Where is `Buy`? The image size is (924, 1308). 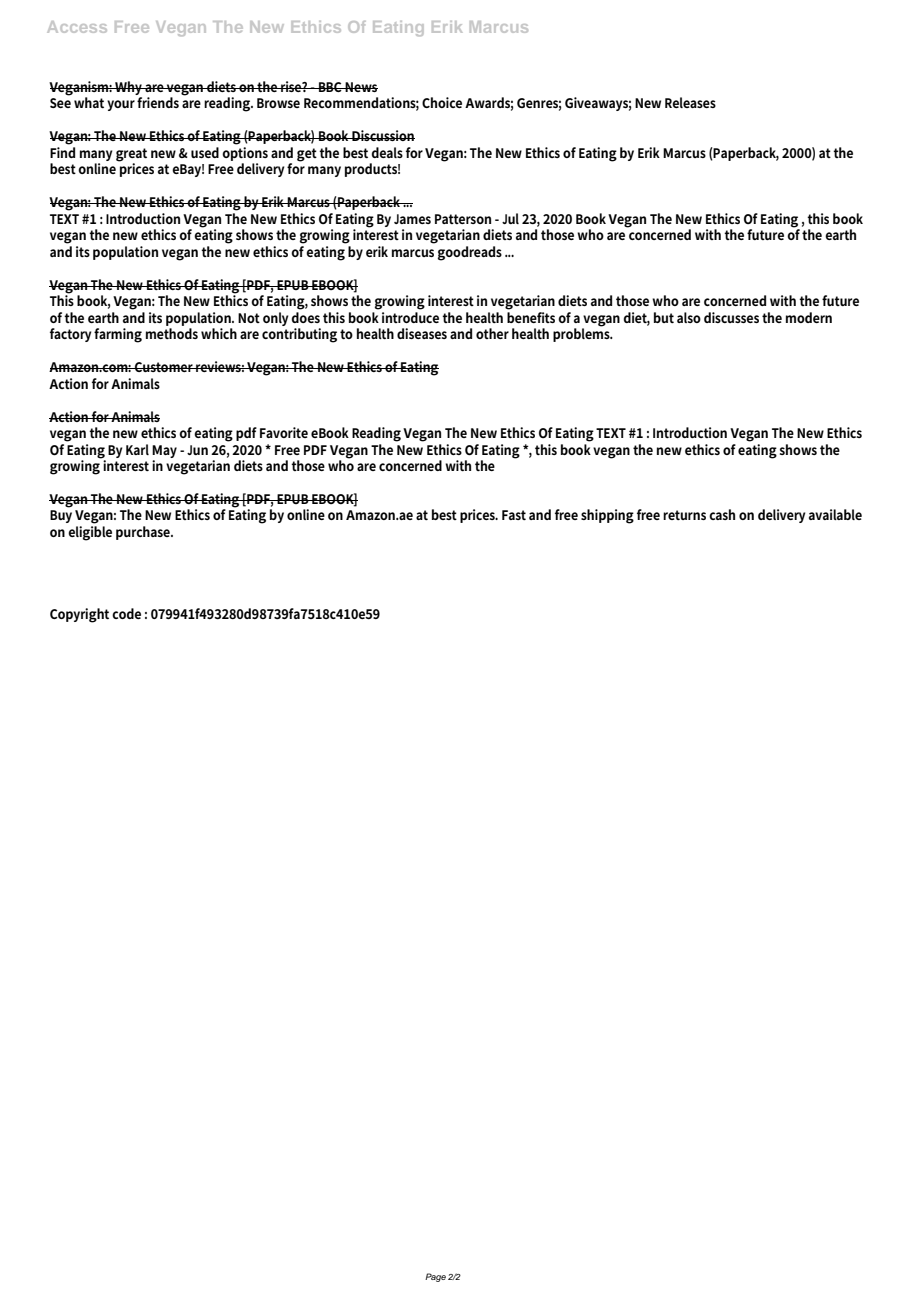 Buy is located at coordinates (61, 516).
